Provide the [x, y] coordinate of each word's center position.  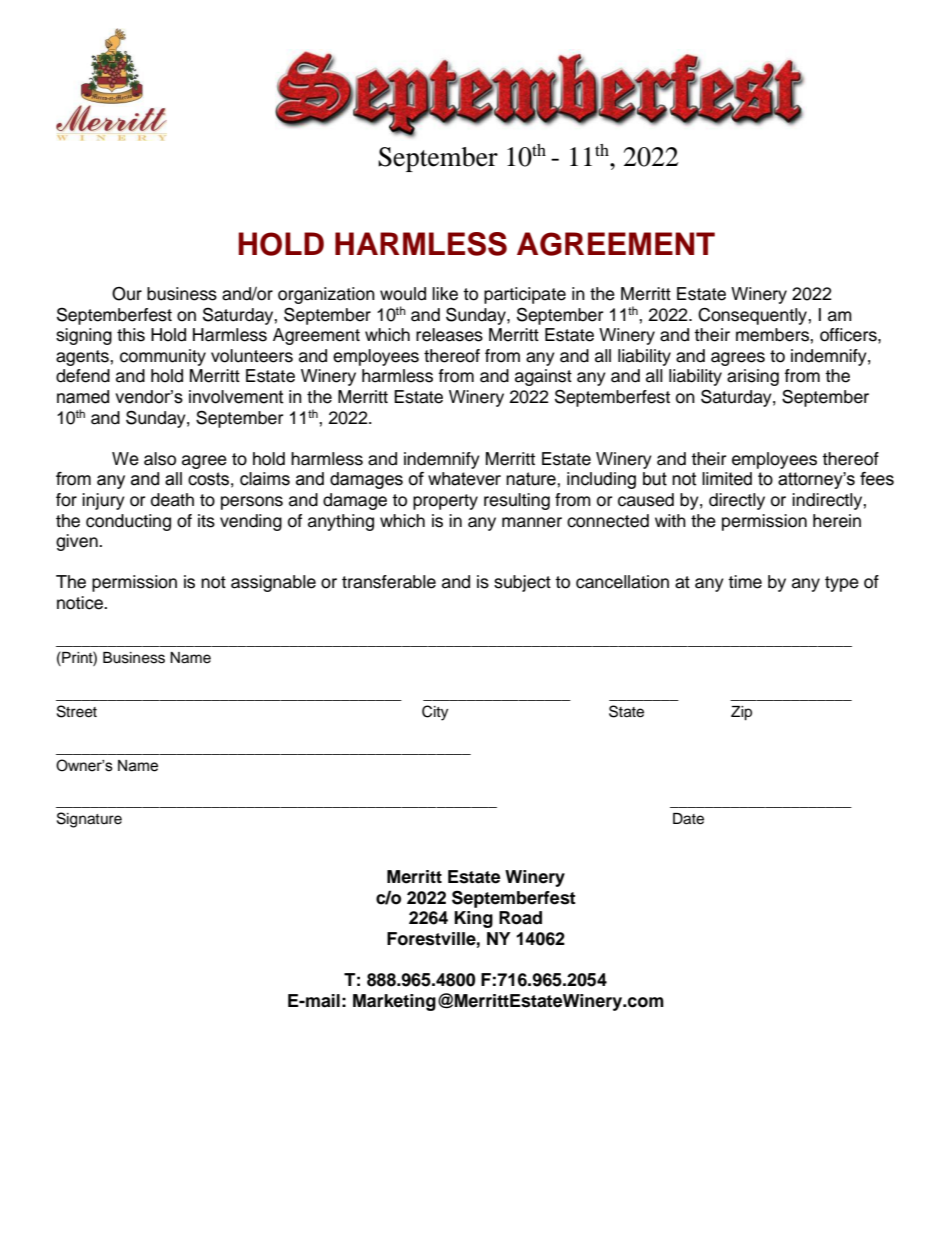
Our [127, 294]
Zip [741, 713]
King [473, 919]
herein [837, 521]
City [435, 713]
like [445, 294]
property [445, 502]
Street [77, 711]
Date [688, 819]
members [773, 335]
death [172, 500]
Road [520, 918]
